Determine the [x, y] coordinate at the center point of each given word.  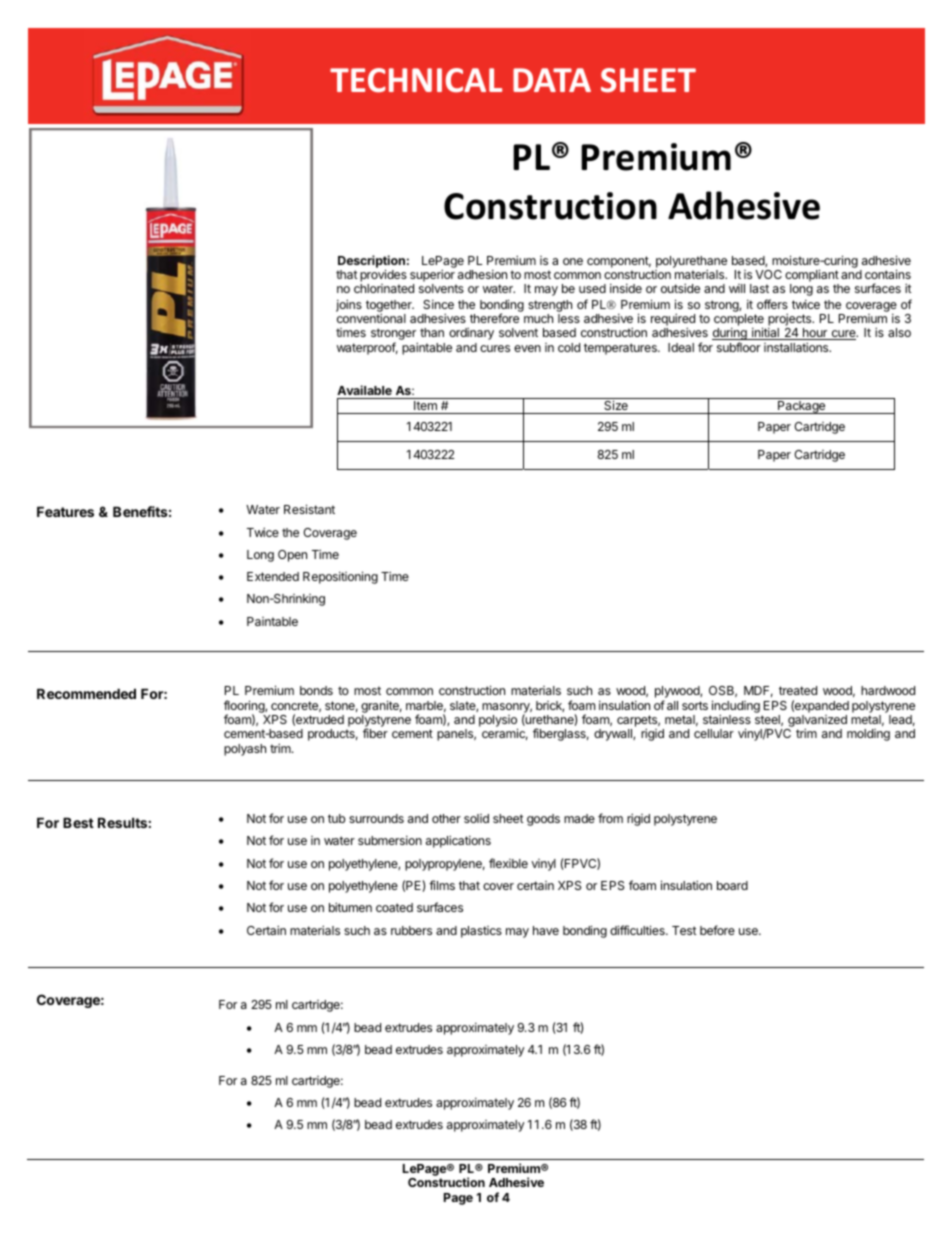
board [732, 885]
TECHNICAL [416, 80]
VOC [768, 274]
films [442, 885]
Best [78, 822]
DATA [552, 80]
